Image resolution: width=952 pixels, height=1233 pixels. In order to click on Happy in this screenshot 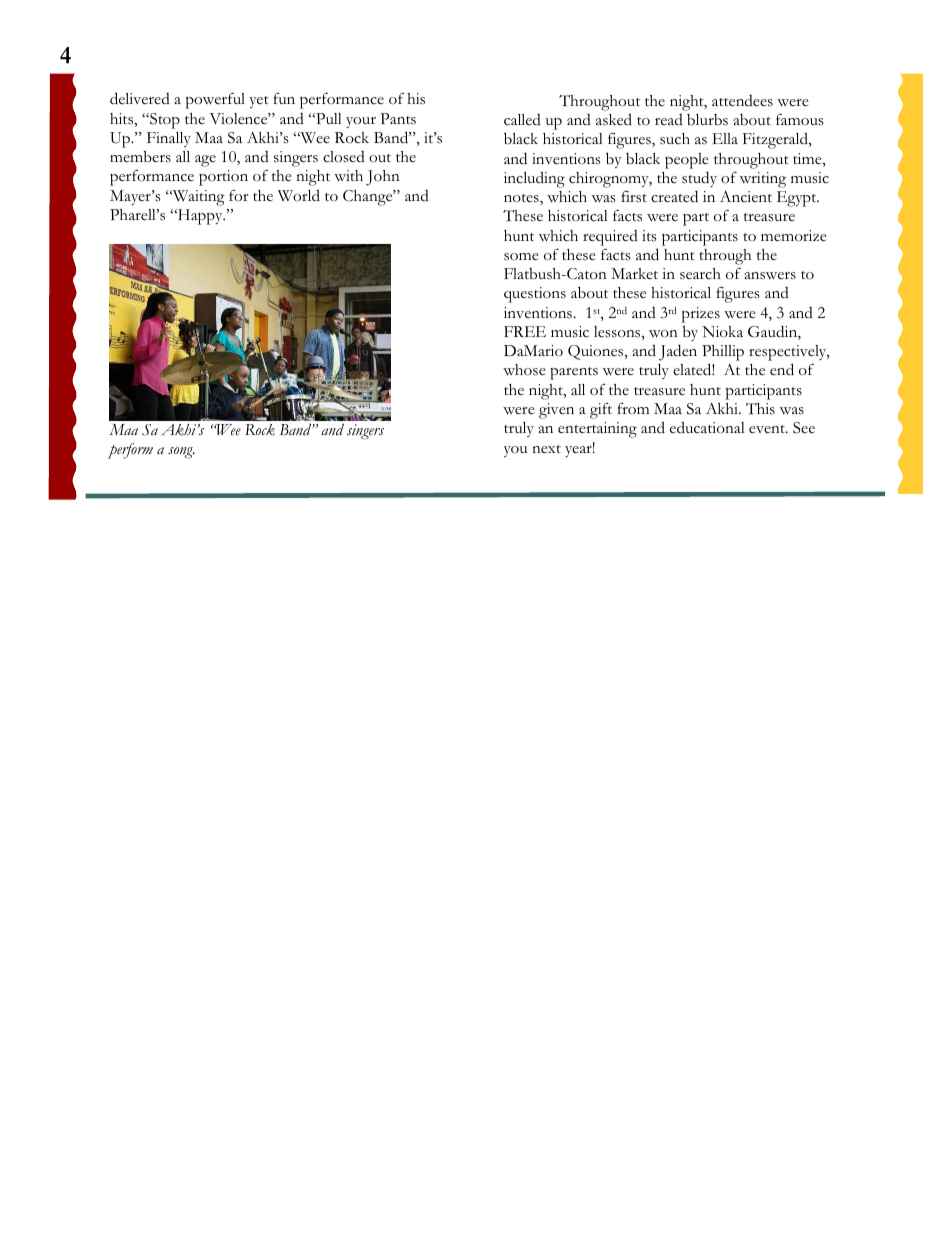, I will do `click(200, 217)`.
